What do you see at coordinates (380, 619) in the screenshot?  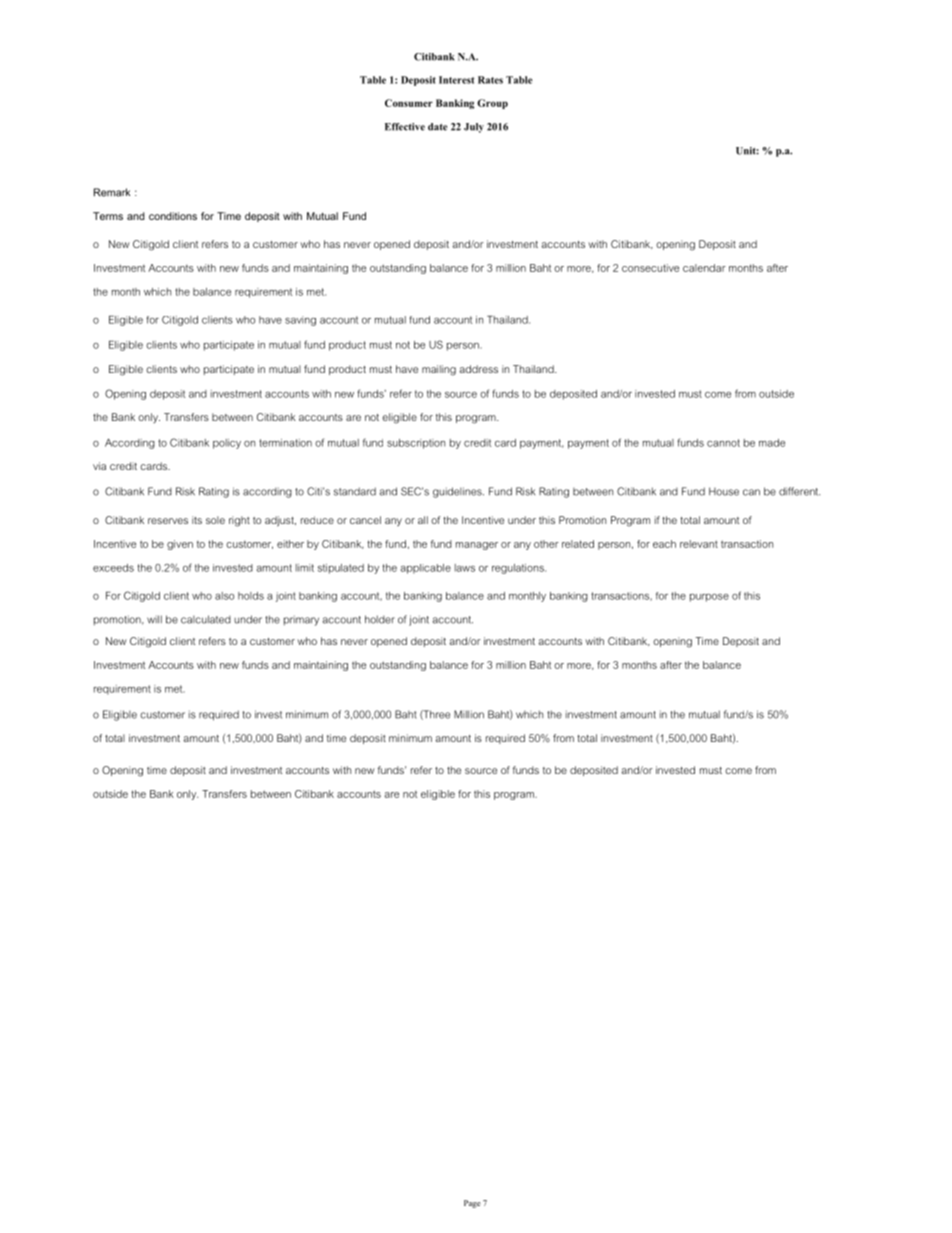 I see `holder` at bounding box center [380, 619].
